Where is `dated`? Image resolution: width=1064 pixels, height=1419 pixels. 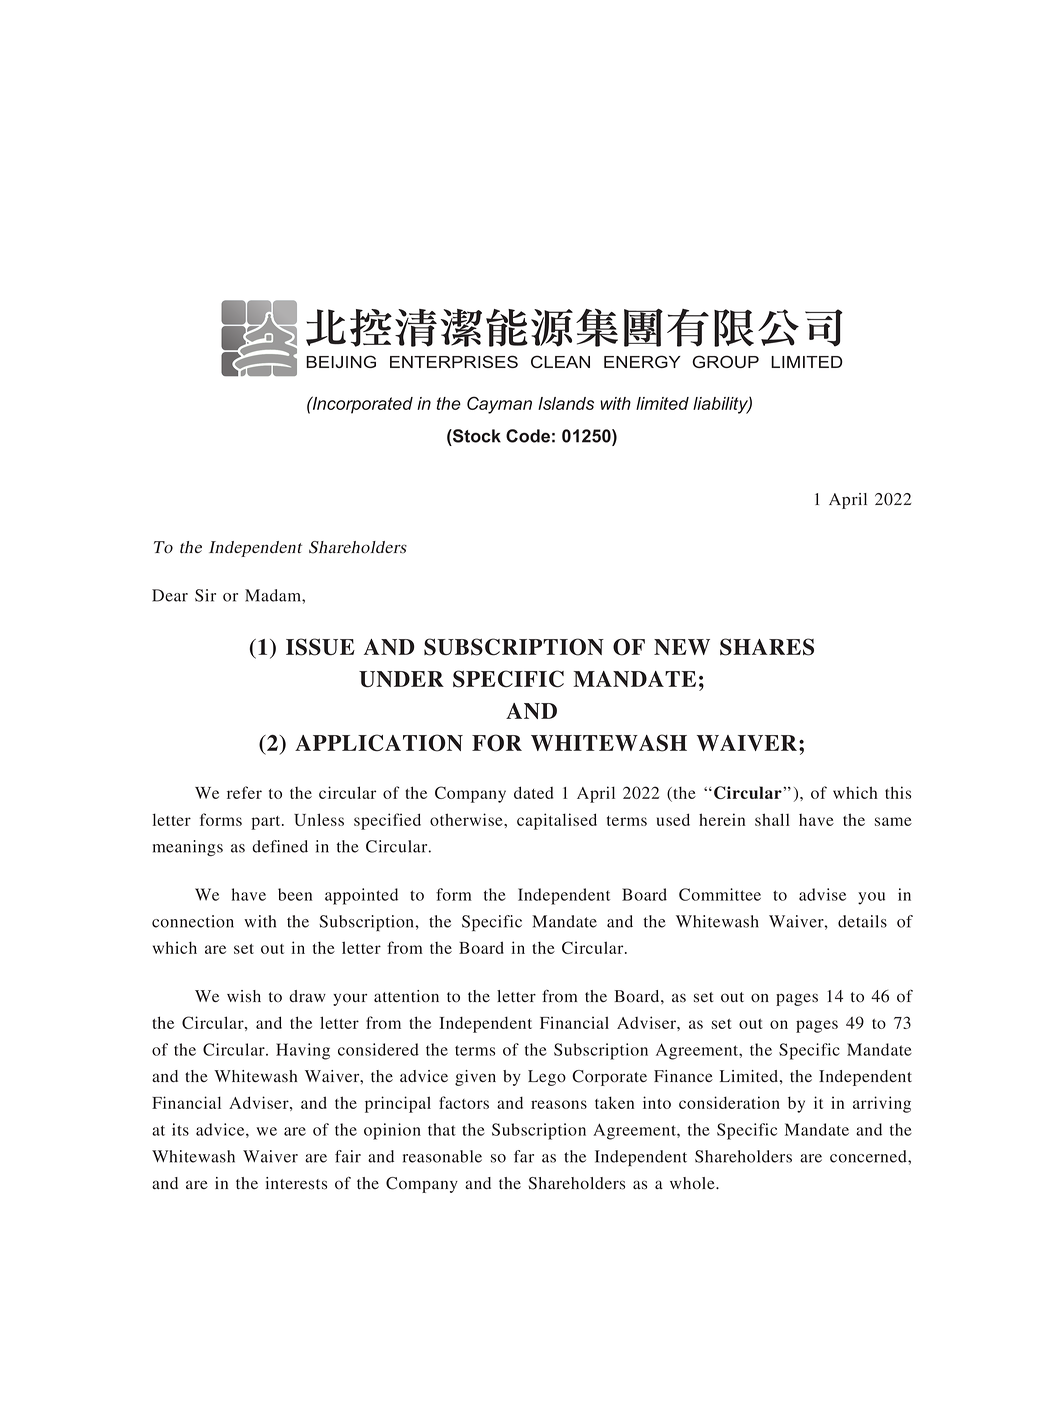 dated is located at coordinates (533, 792).
